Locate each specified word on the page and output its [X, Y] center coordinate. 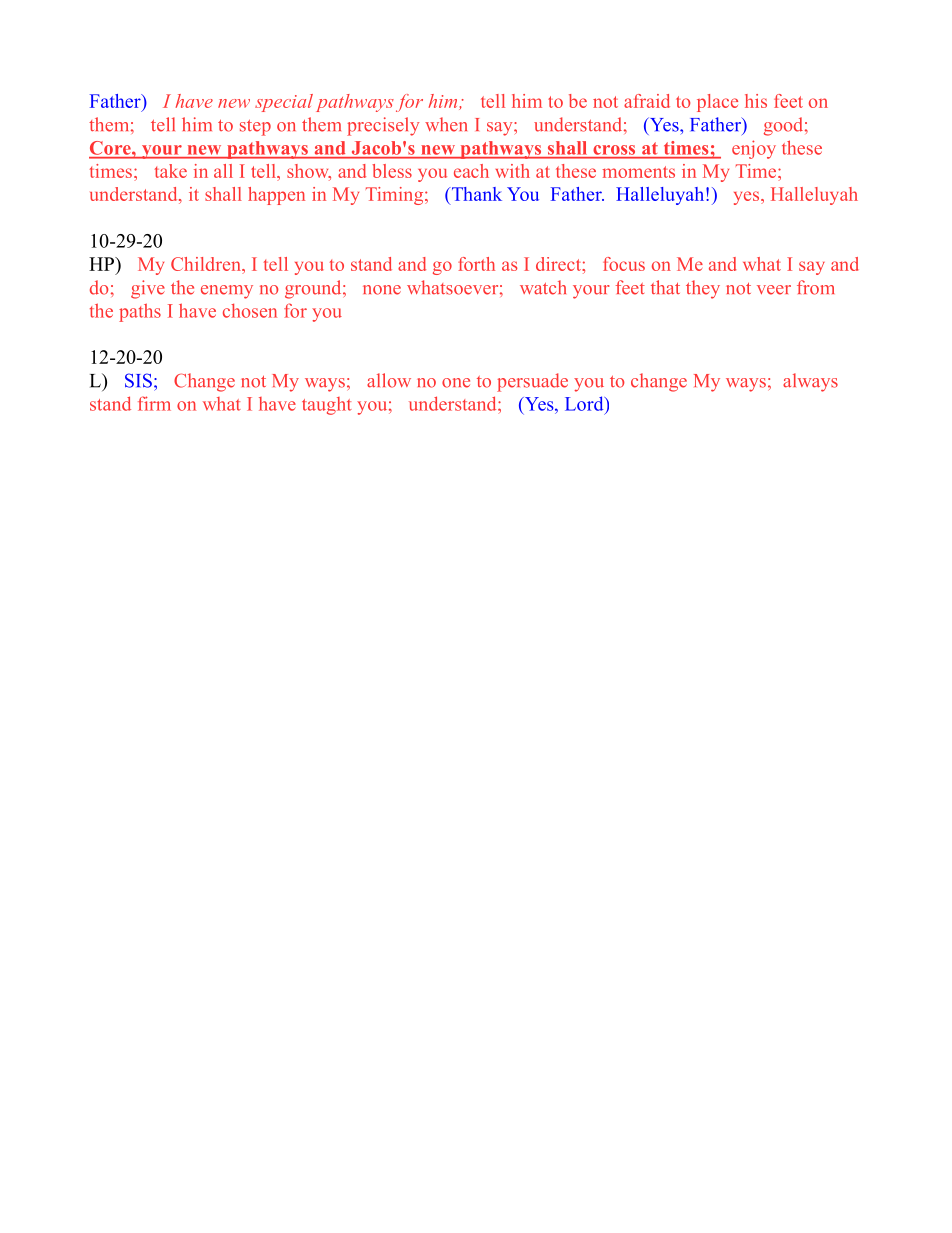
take [171, 171]
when [446, 124]
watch [543, 287]
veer [774, 290]
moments [639, 172]
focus [624, 264]
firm [154, 403]
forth [476, 264]
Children [207, 264]
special [284, 103]
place [717, 103]
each [471, 171]
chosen [250, 310]
